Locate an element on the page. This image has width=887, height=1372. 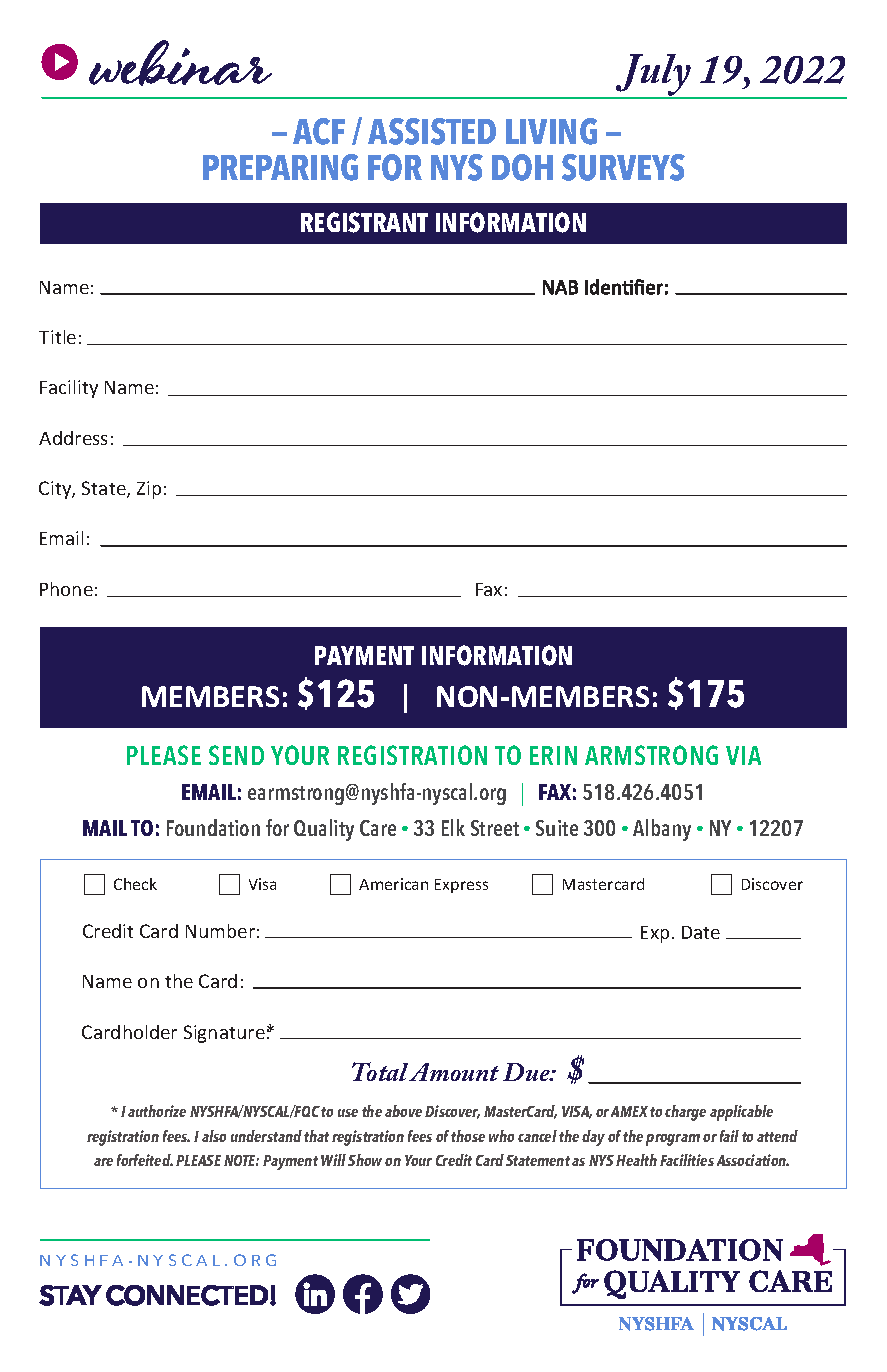
VIA is located at coordinates (743, 755).
